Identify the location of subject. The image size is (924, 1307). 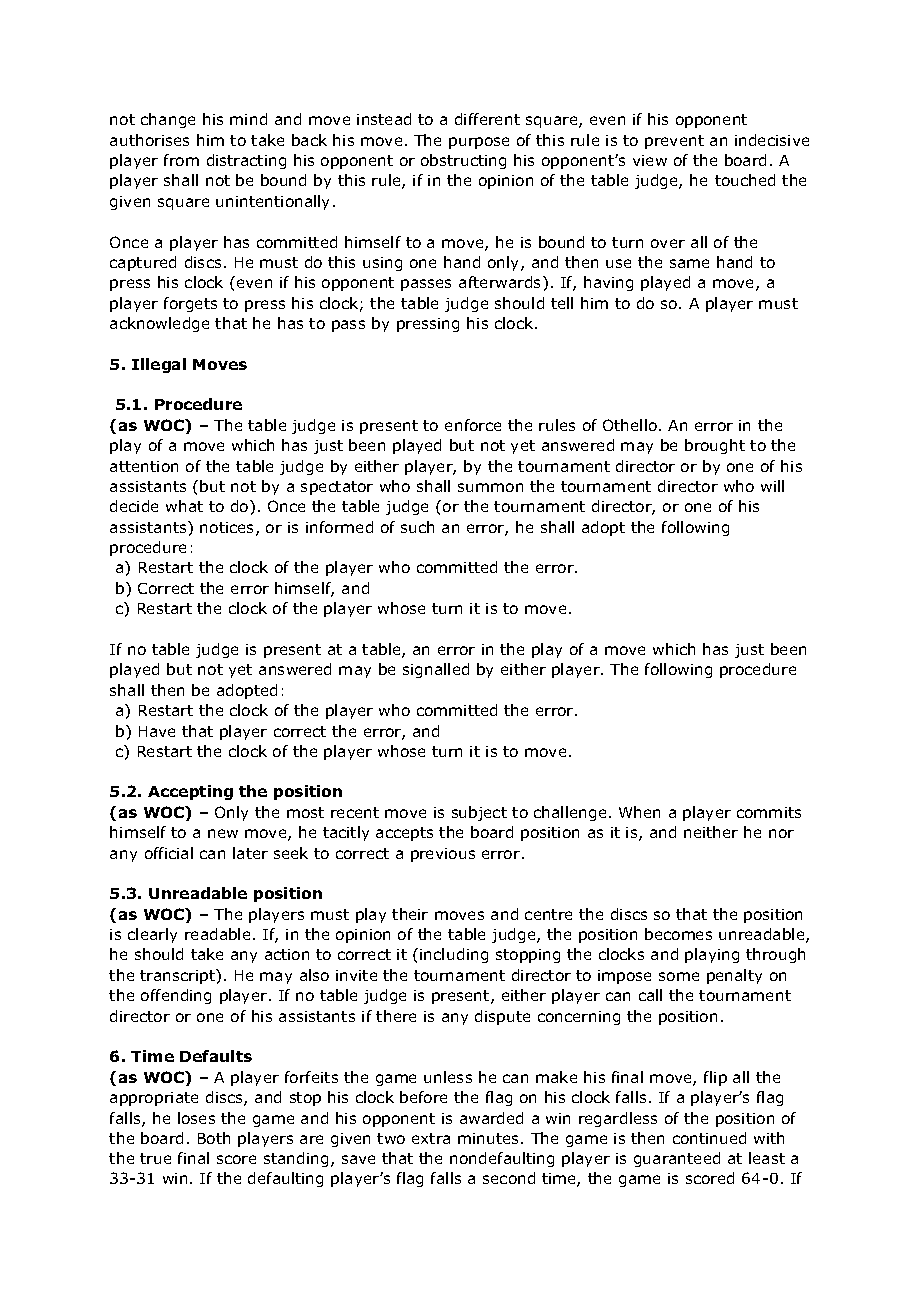
(479, 813).
